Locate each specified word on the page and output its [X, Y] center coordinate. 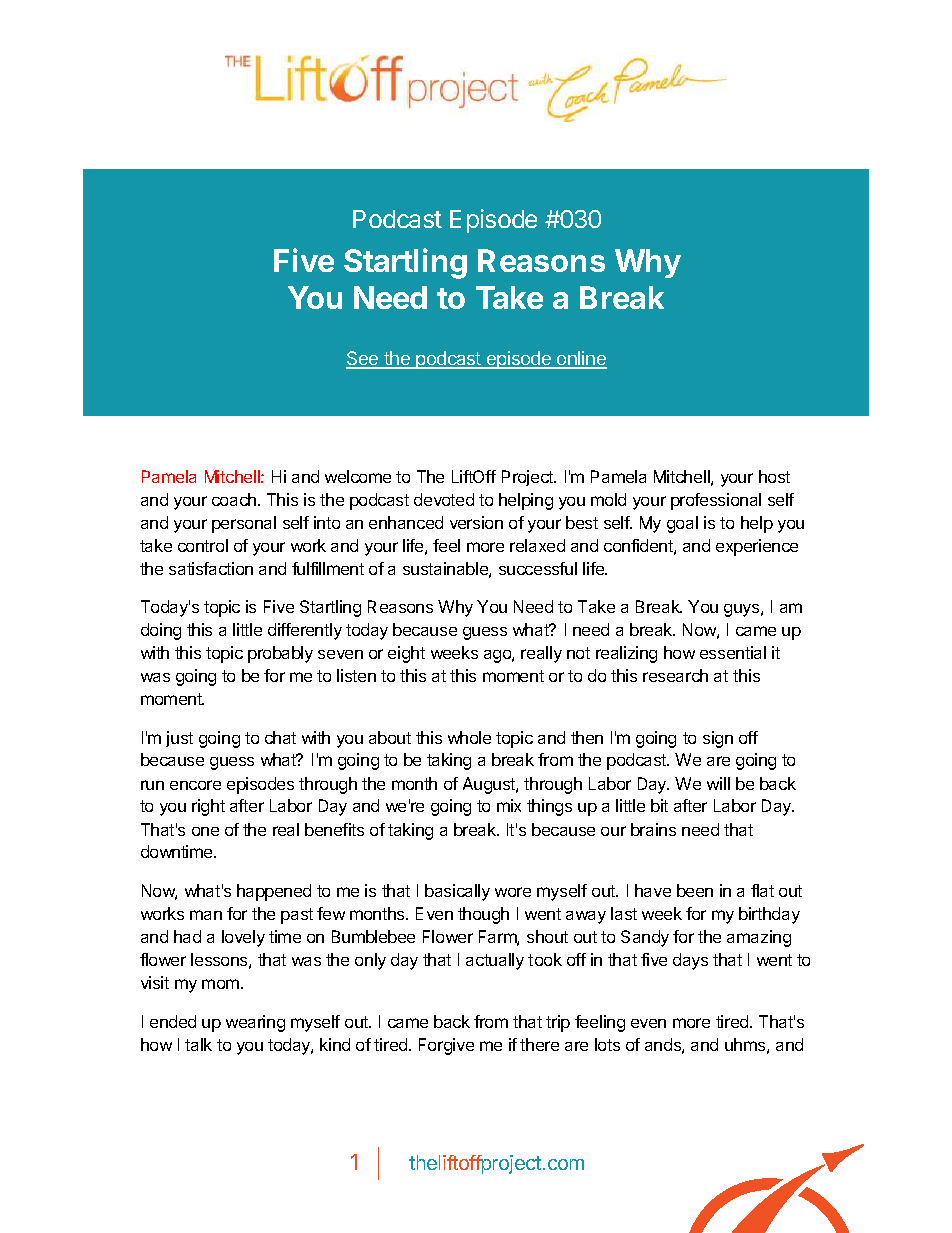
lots [607, 1044]
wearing [255, 1023]
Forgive [446, 1046]
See [363, 359]
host [774, 476]
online [581, 359]
